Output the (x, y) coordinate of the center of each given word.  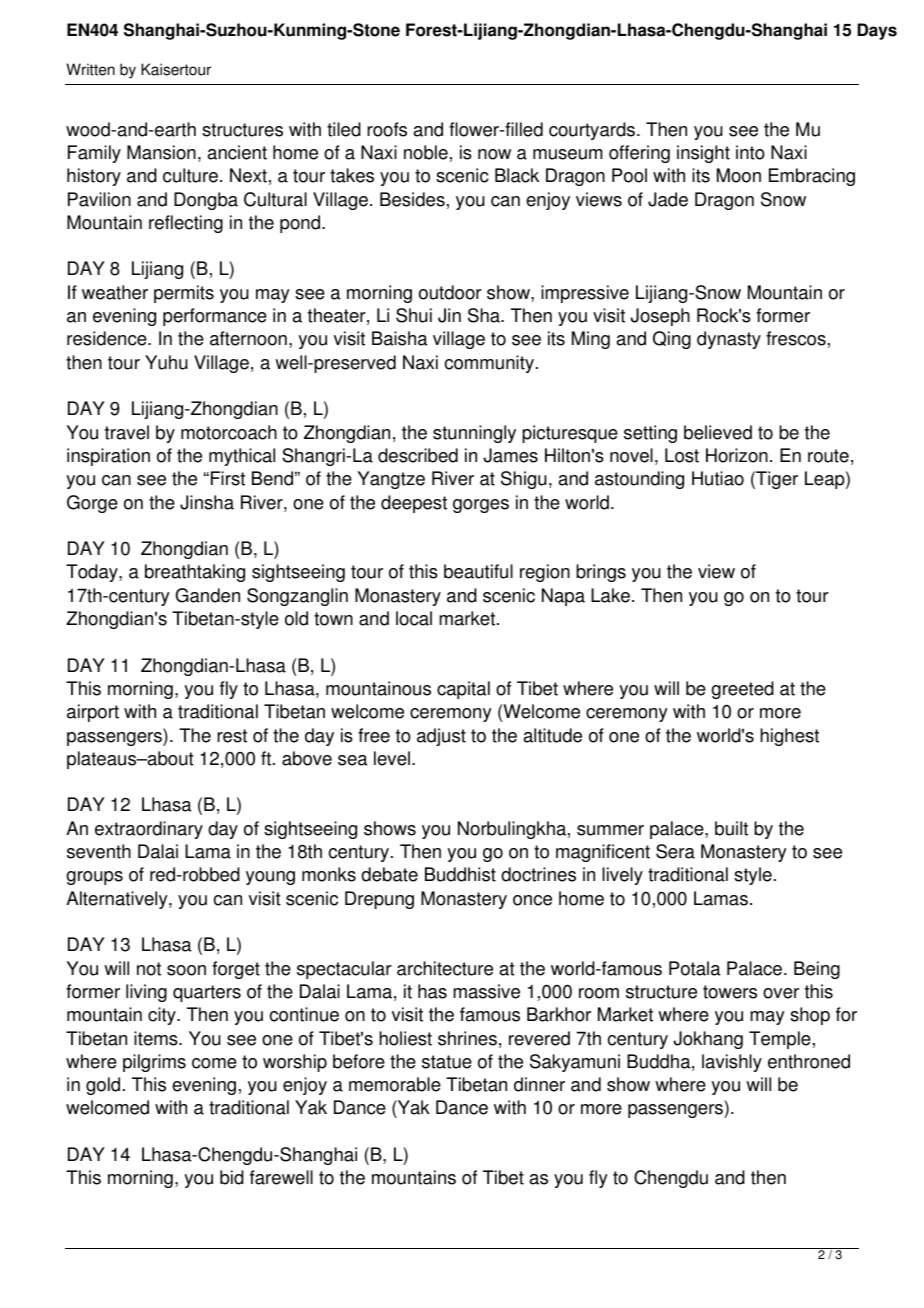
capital (463, 690)
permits (184, 294)
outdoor (450, 292)
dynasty (729, 340)
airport (93, 713)
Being (817, 970)
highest (789, 737)
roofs (387, 129)
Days (877, 31)
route (828, 456)
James (511, 455)
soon (186, 970)
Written (90, 69)
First (228, 478)
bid (232, 1177)
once (532, 900)
